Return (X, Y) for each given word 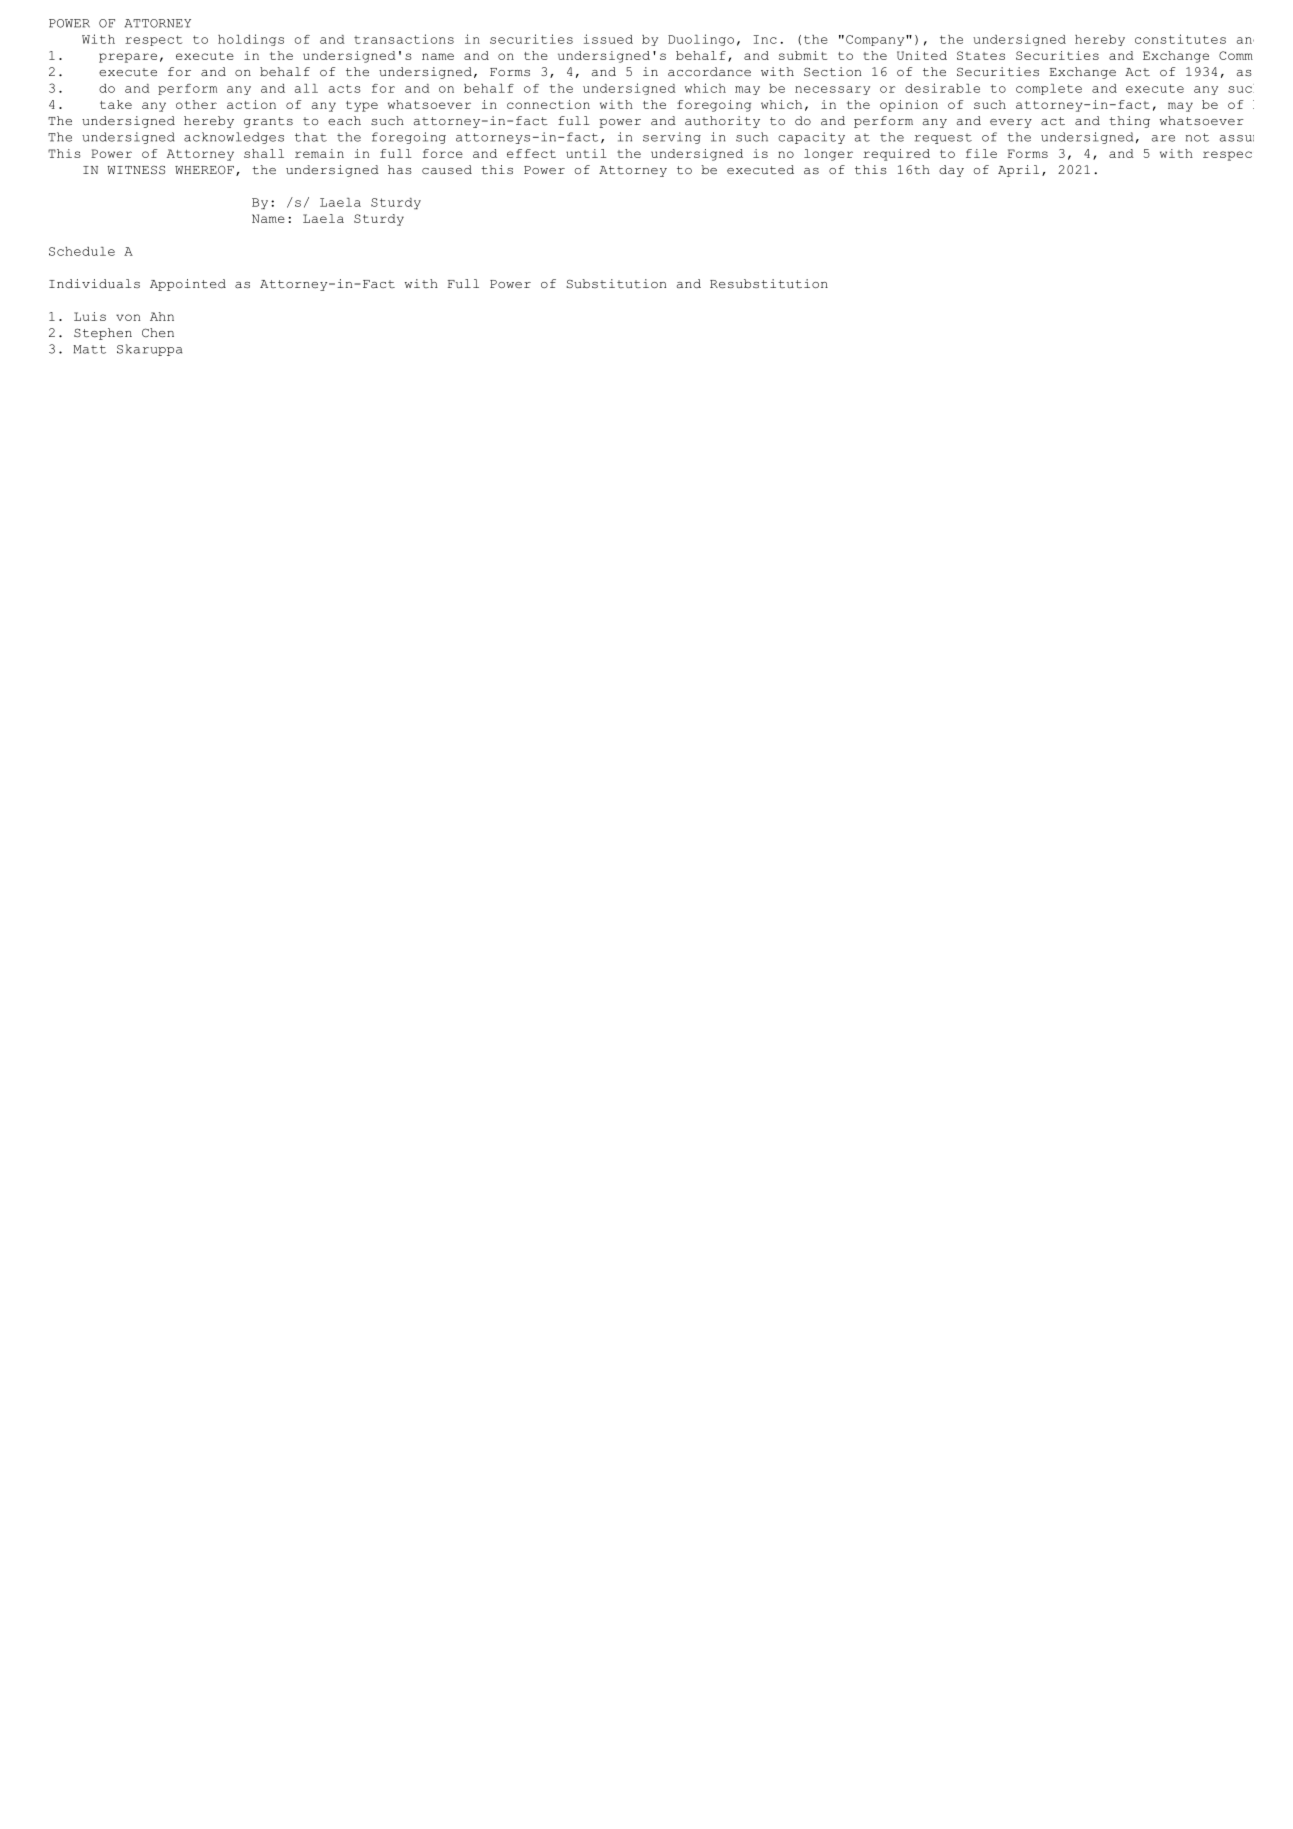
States (981, 55)
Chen (158, 333)
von (128, 317)
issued (608, 39)
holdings (251, 40)
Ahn (162, 316)
